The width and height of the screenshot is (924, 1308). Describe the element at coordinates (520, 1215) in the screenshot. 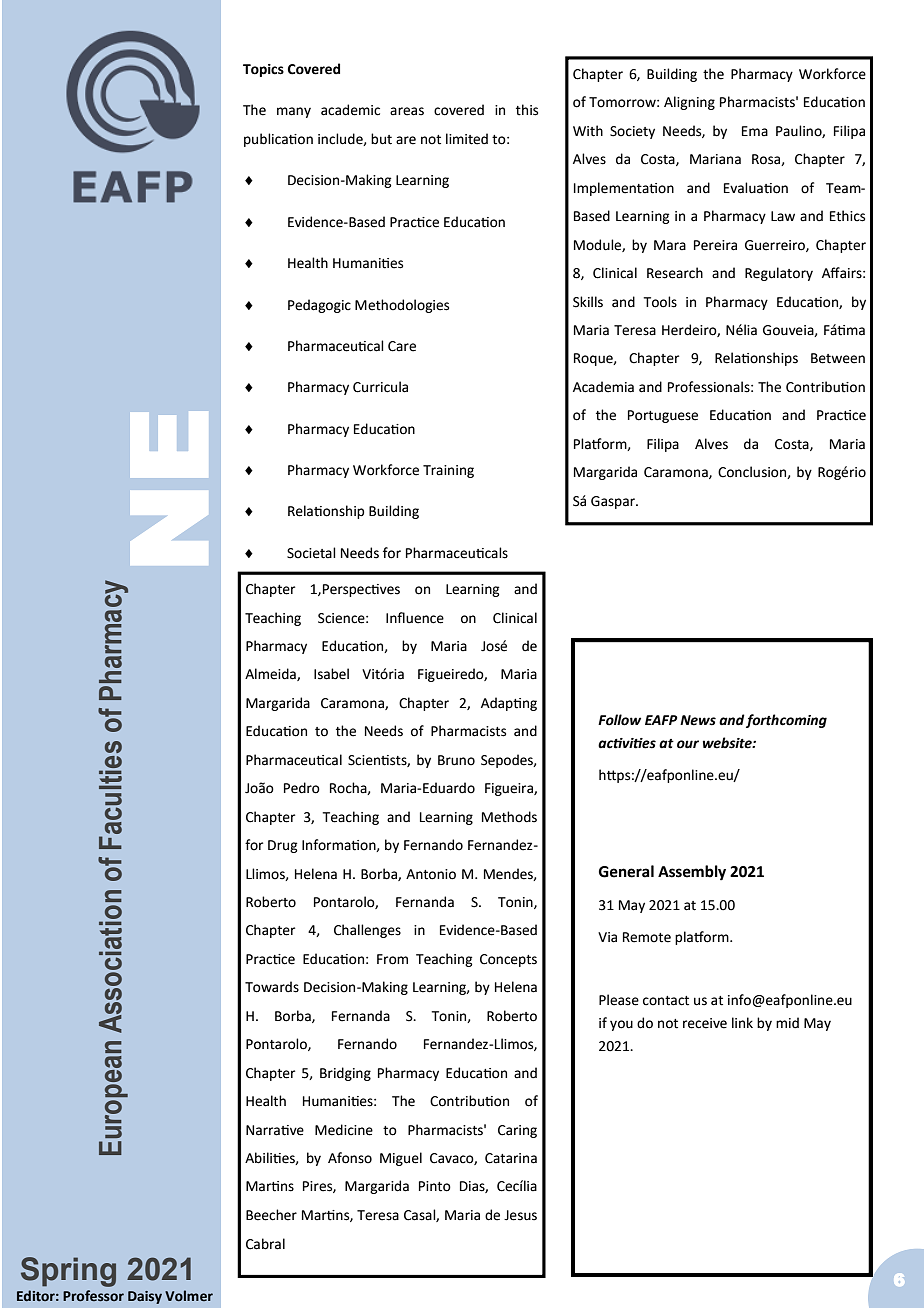

I see `Jesus` at that location.
